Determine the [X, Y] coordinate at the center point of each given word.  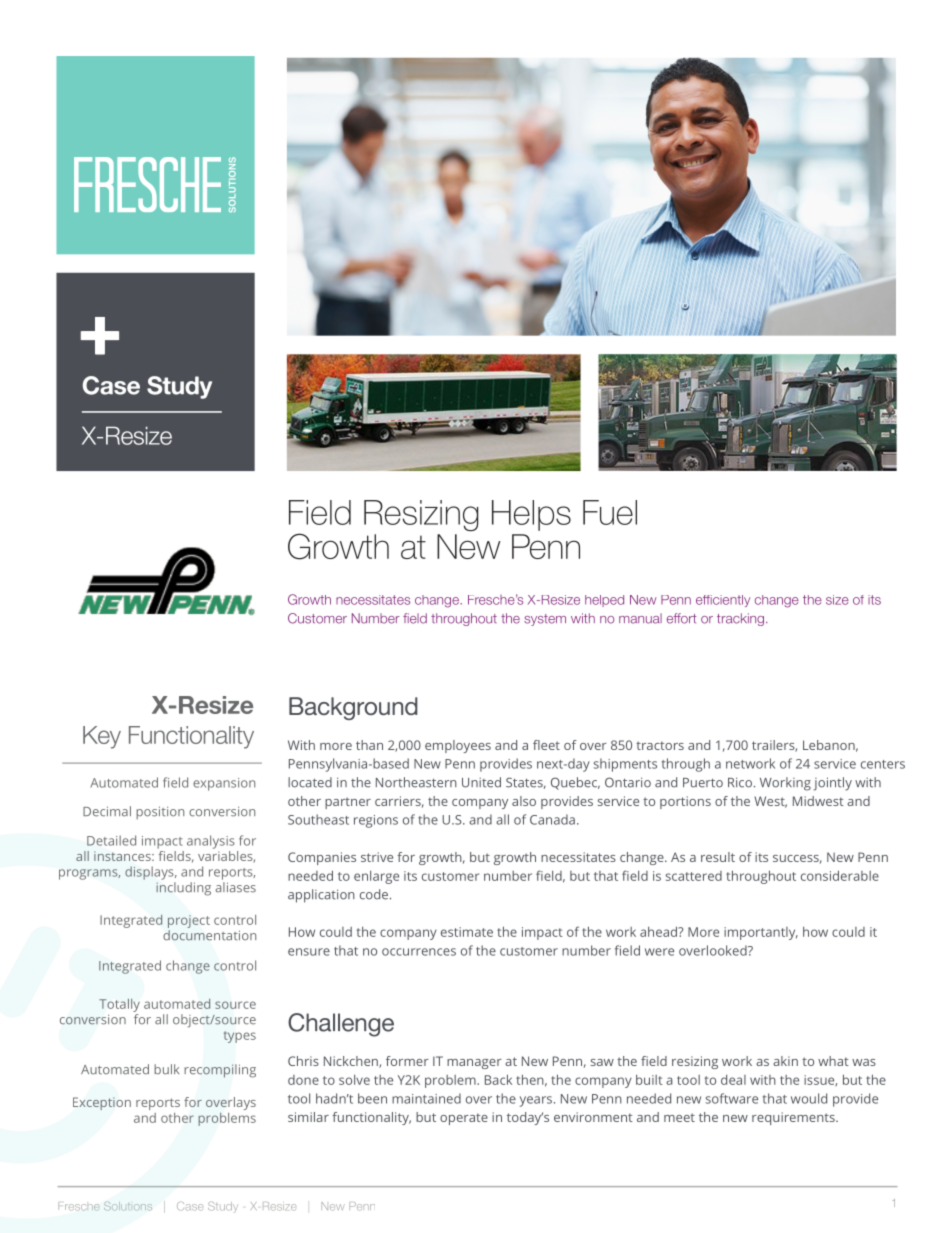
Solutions [128, 1206]
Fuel [610, 512]
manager [474, 1064]
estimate [467, 932]
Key [102, 737]
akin [785, 1061]
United [481, 782]
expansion [224, 784]
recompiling [220, 1071]
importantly [761, 933]
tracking [740, 619]
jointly [833, 784]
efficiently [723, 601]
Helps [531, 515]
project [189, 921]
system [545, 620]
